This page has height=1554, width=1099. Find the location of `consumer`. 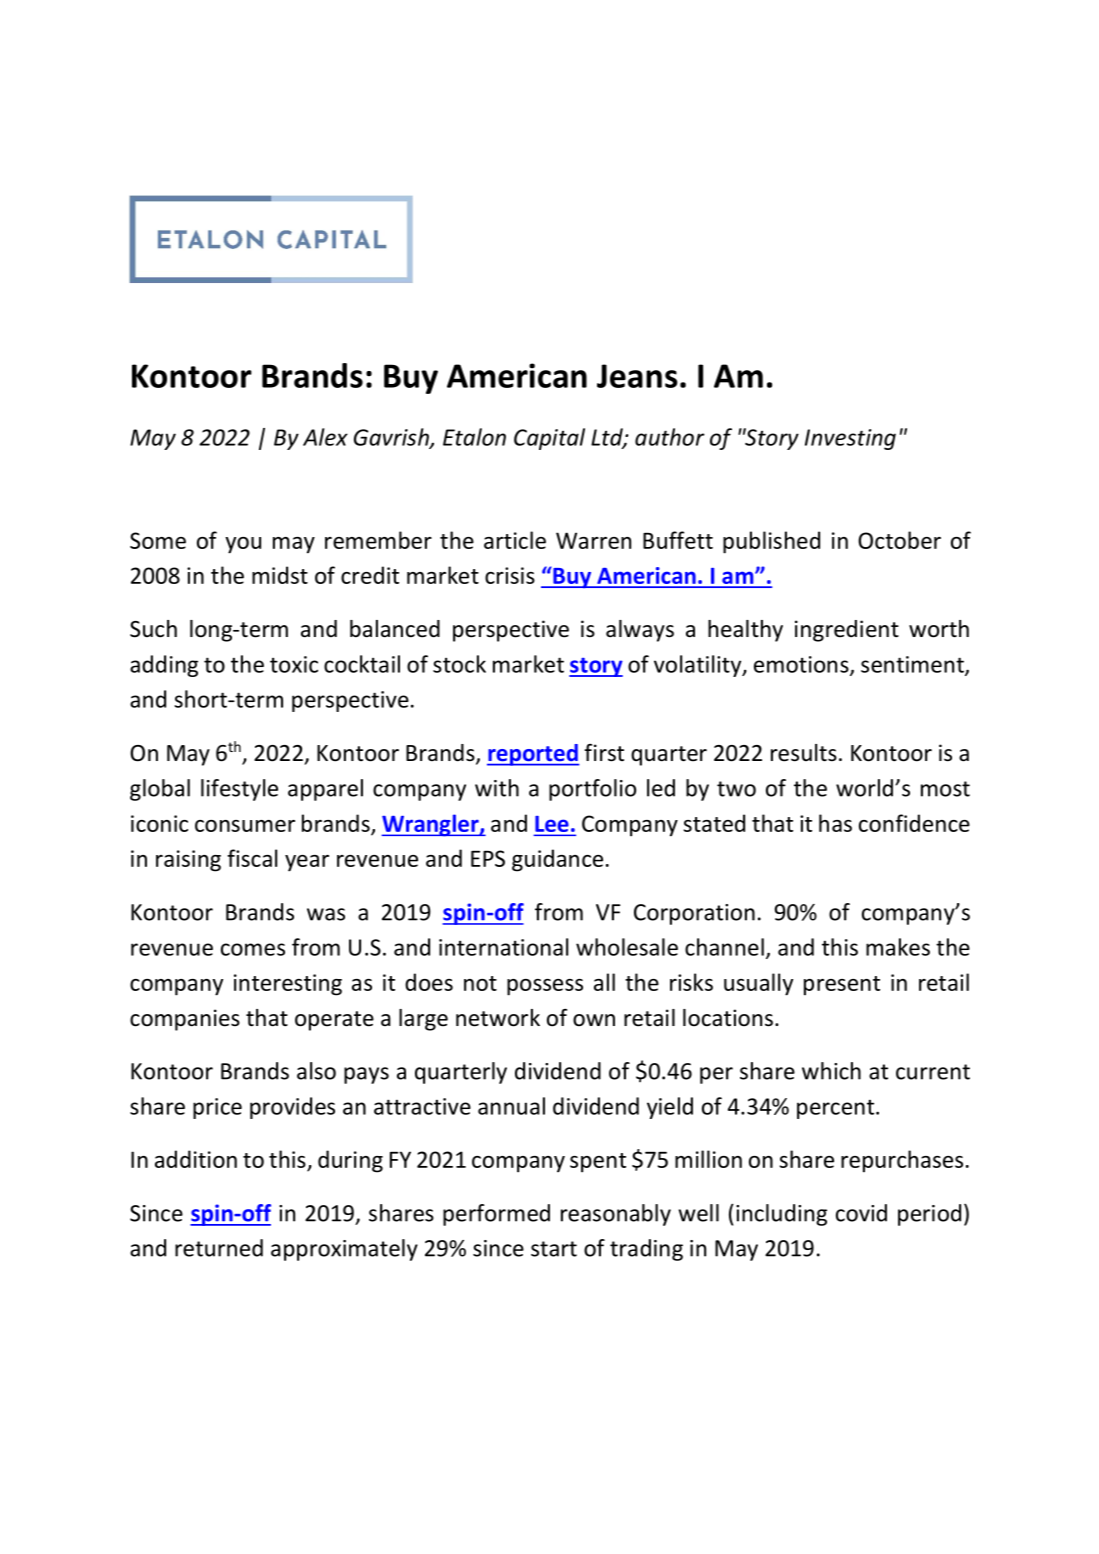

consumer is located at coordinates (245, 826).
